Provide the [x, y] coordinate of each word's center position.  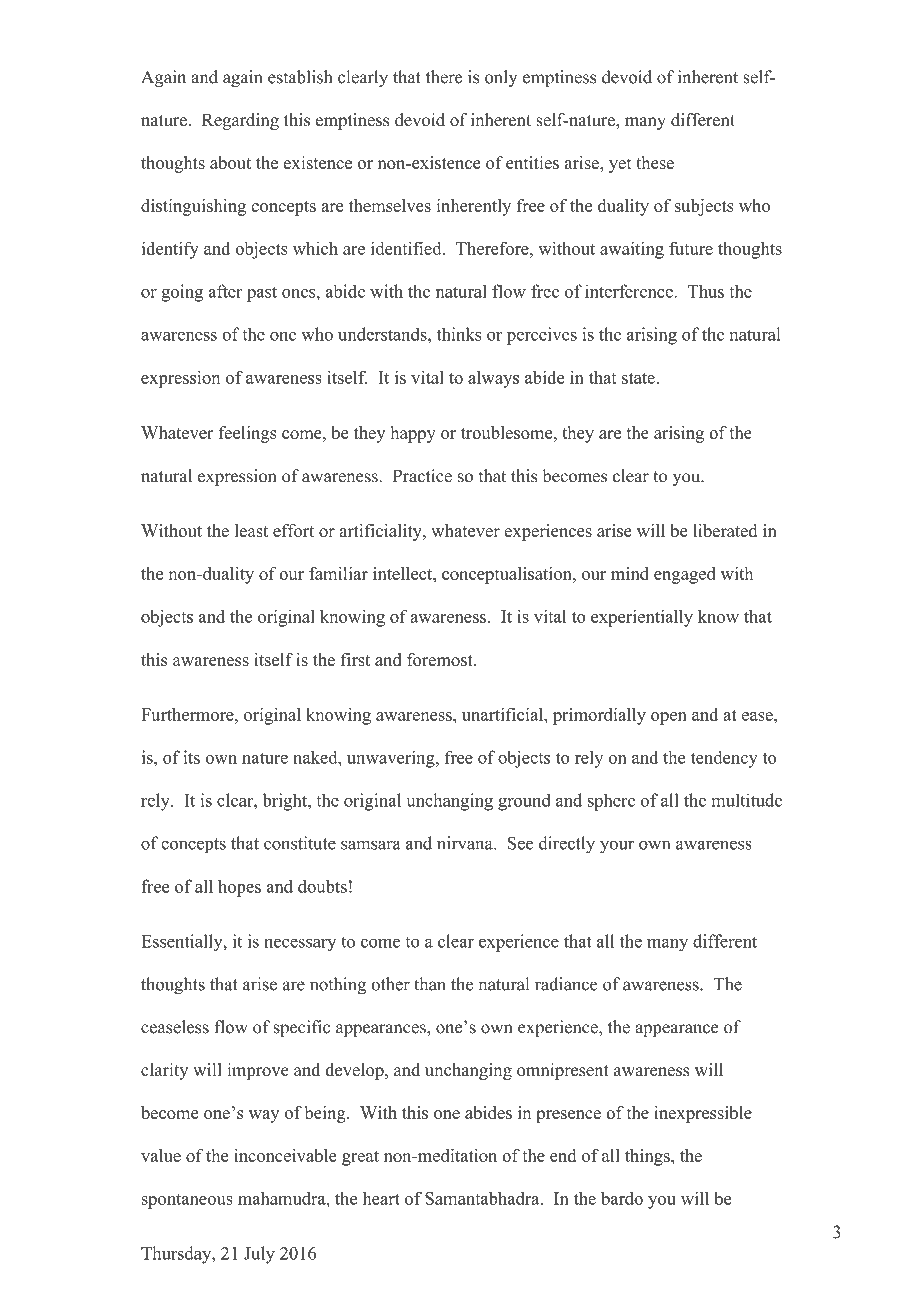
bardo [622, 1198]
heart [381, 1198]
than [430, 984]
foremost [441, 659]
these [655, 162]
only [501, 78]
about [230, 162]
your [617, 847]
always [493, 379]
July [259, 1255]
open [669, 718]
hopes [239, 888]
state [639, 378]
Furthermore [188, 714]
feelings [248, 434]
